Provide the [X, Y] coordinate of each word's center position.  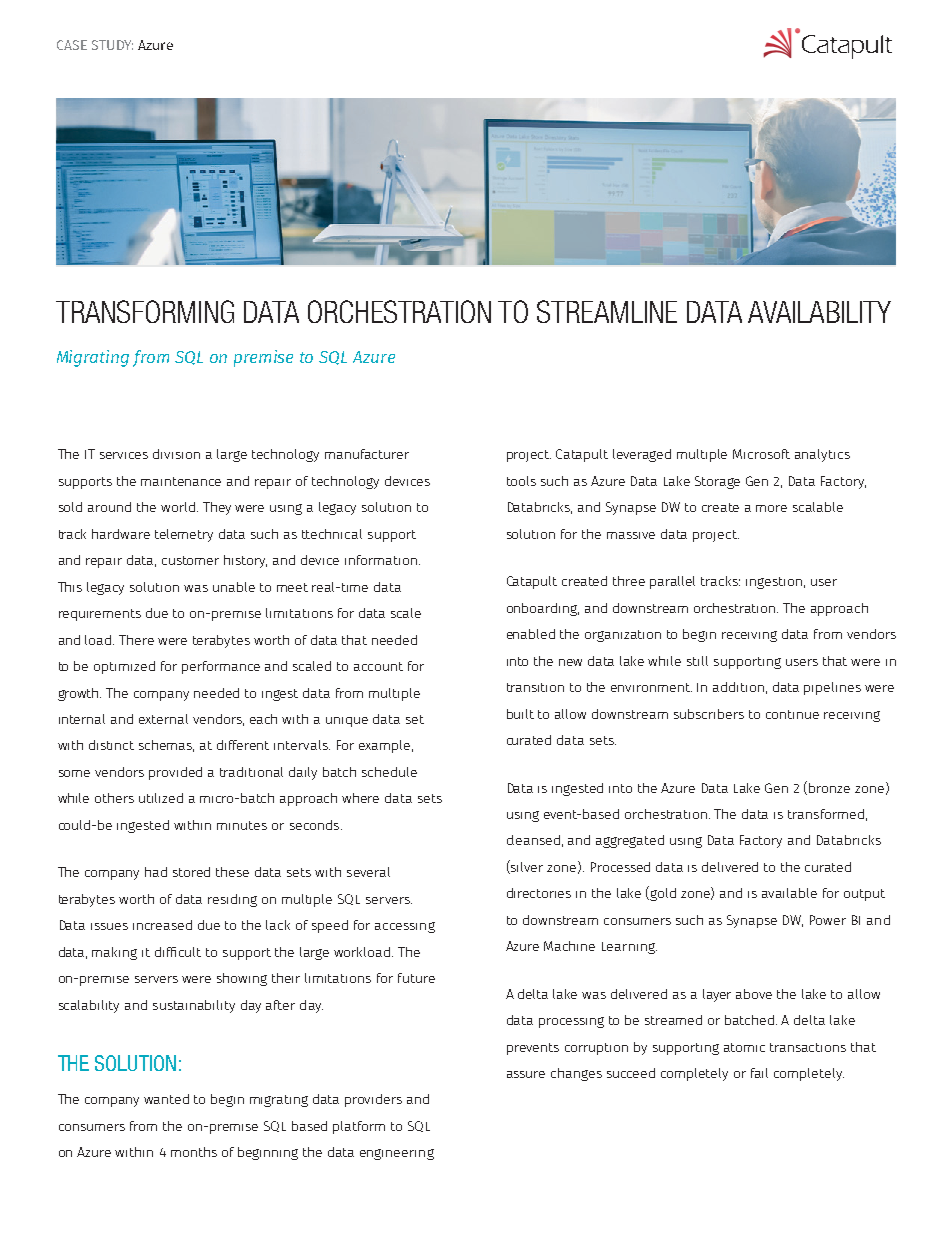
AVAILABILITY [819, 312]
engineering [397, 1154]
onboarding [543, 609]
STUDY [112, 45]
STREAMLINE [607, 311]
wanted [166, 1099]
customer [190, 560]
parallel [672, 582]
